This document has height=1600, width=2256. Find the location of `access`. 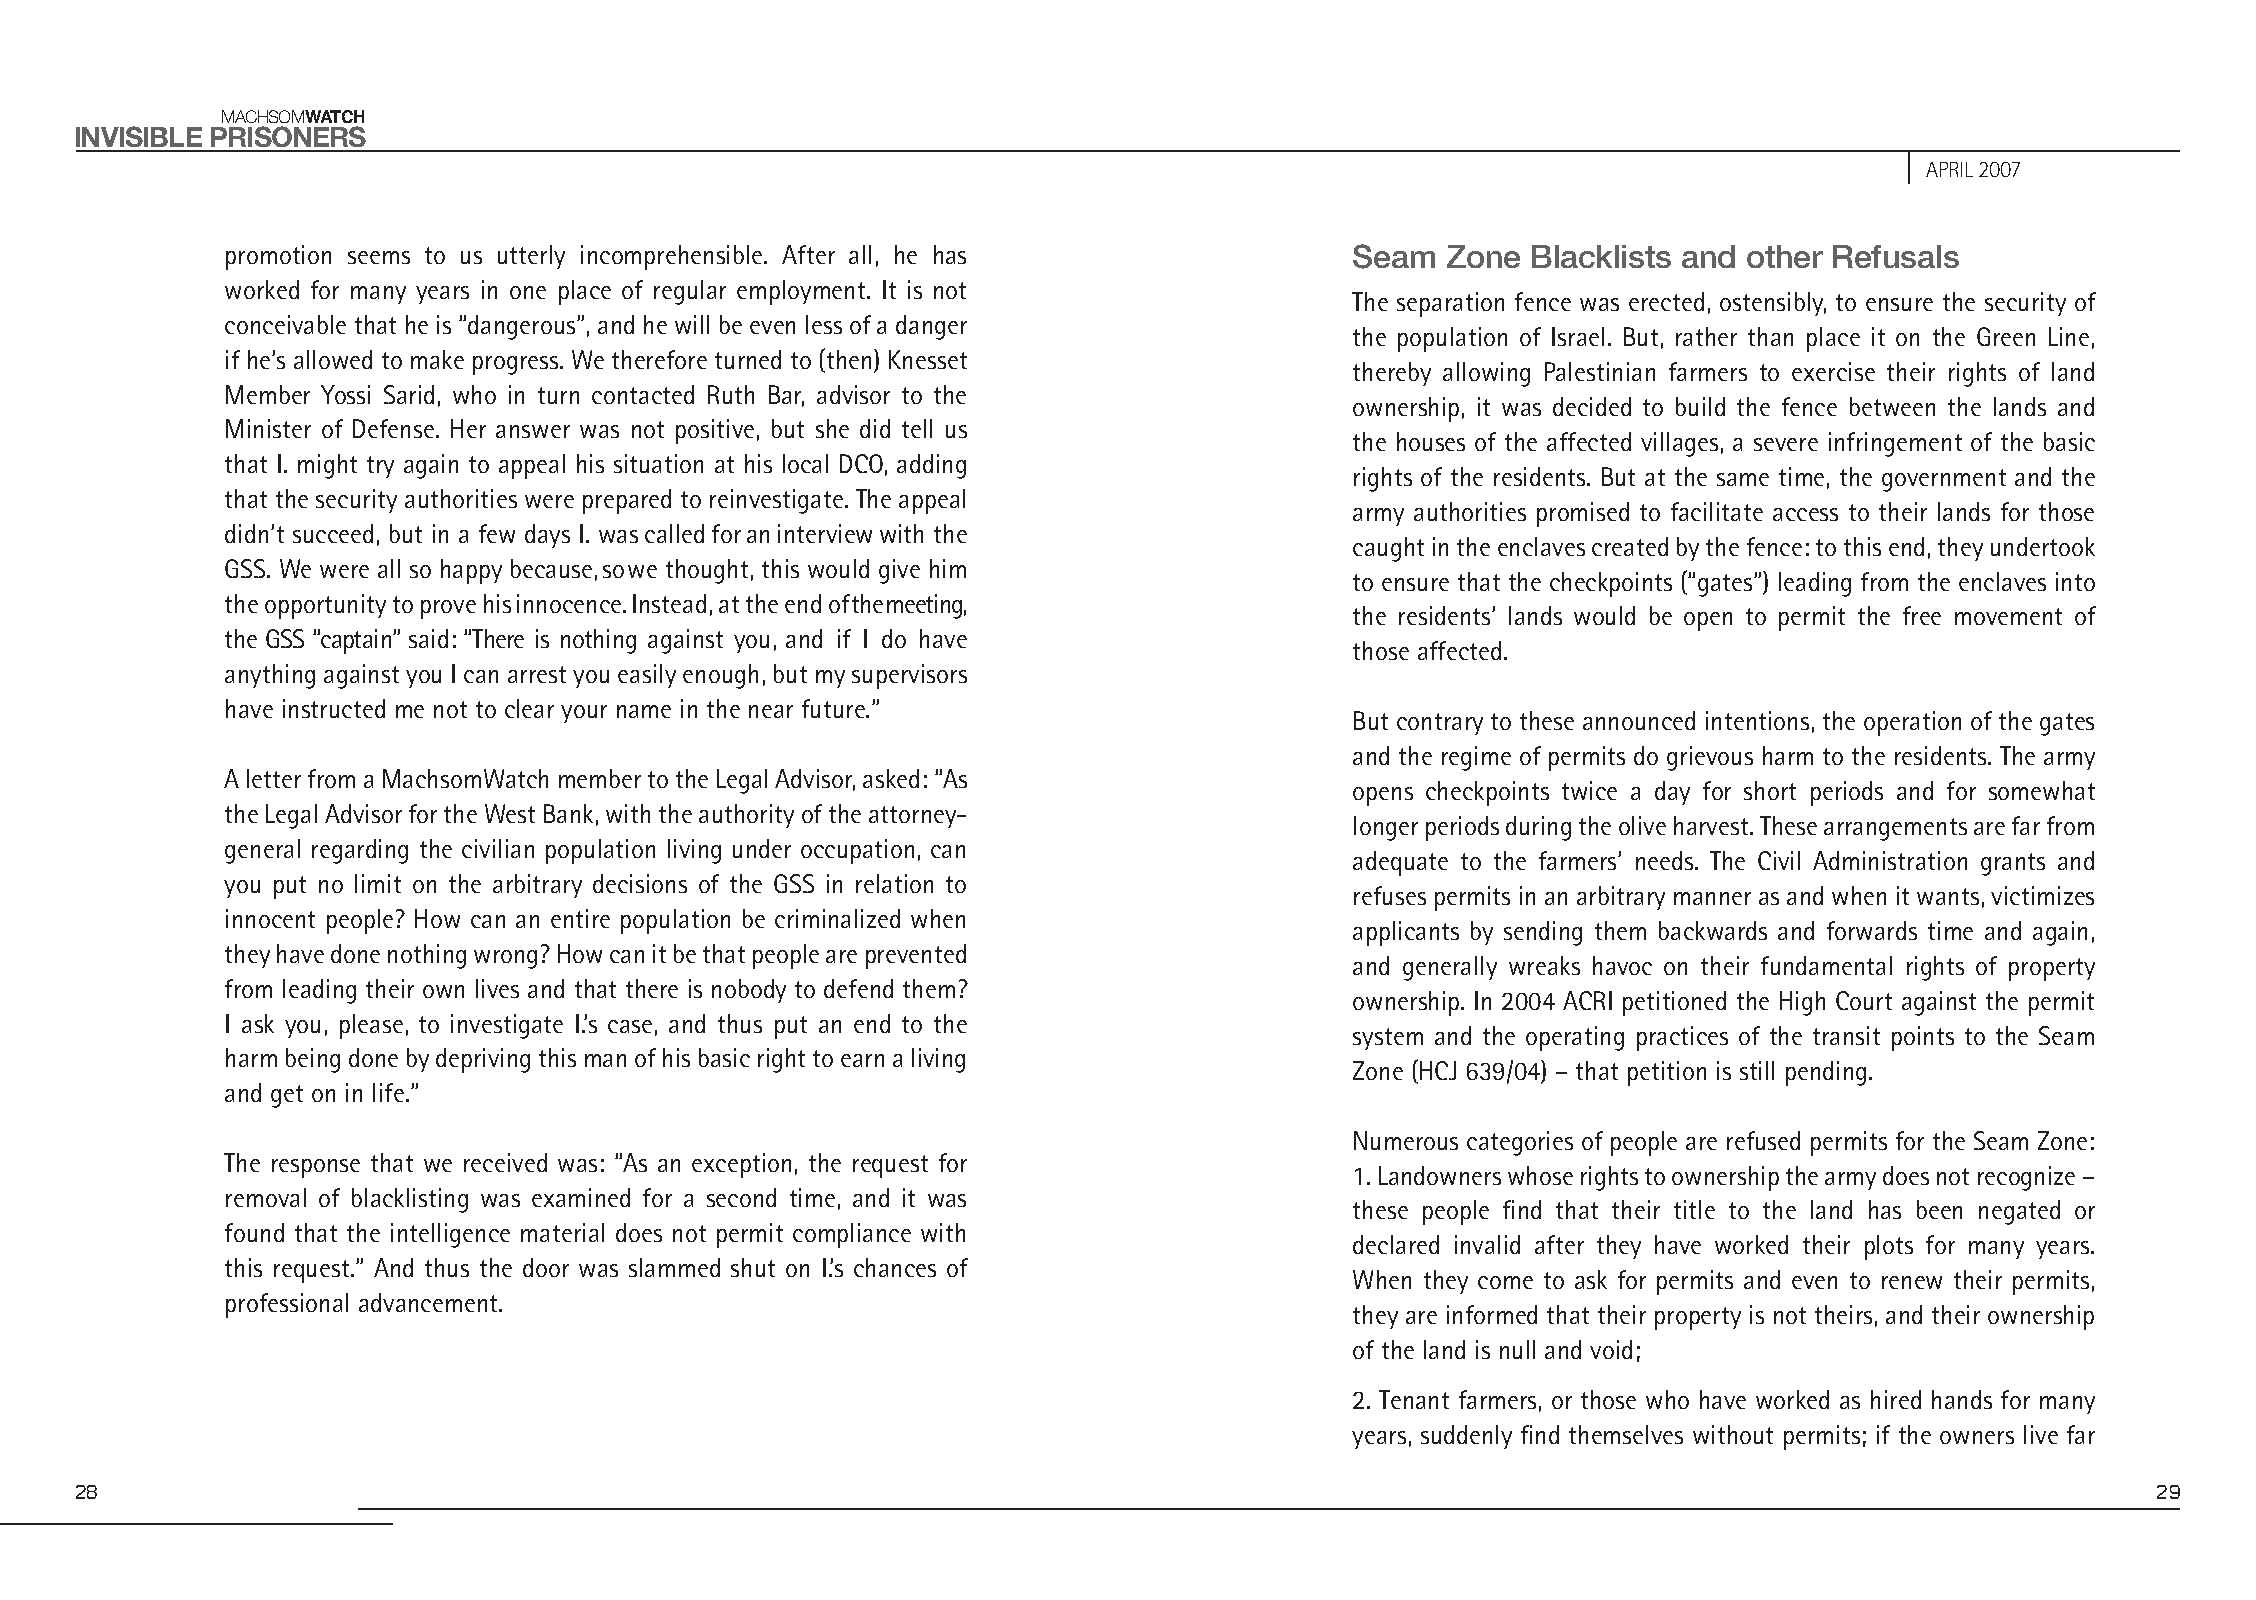

access is located at coordinates (1805, 514).
